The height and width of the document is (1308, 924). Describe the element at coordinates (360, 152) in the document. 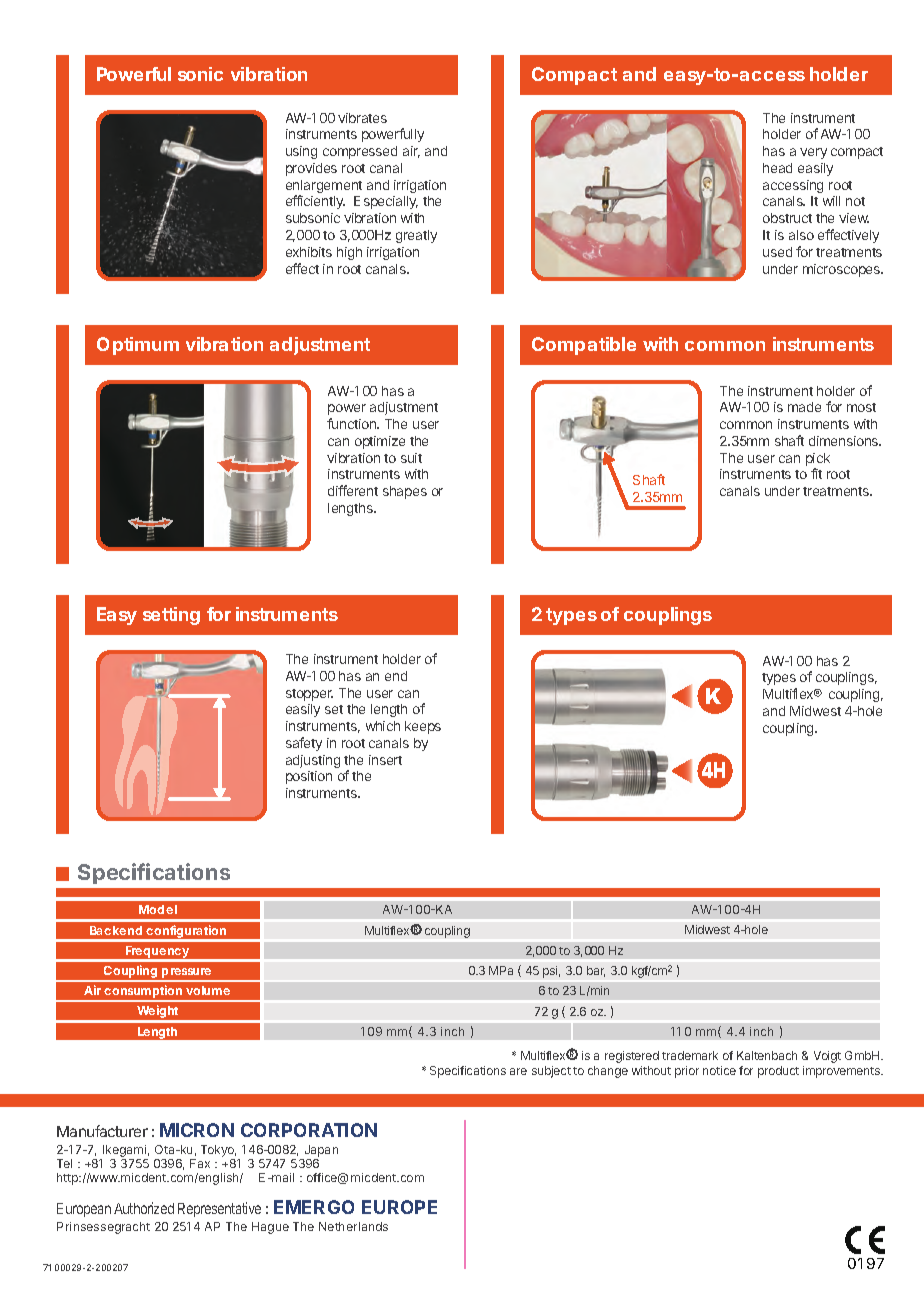

I see `compressed` at that location.
